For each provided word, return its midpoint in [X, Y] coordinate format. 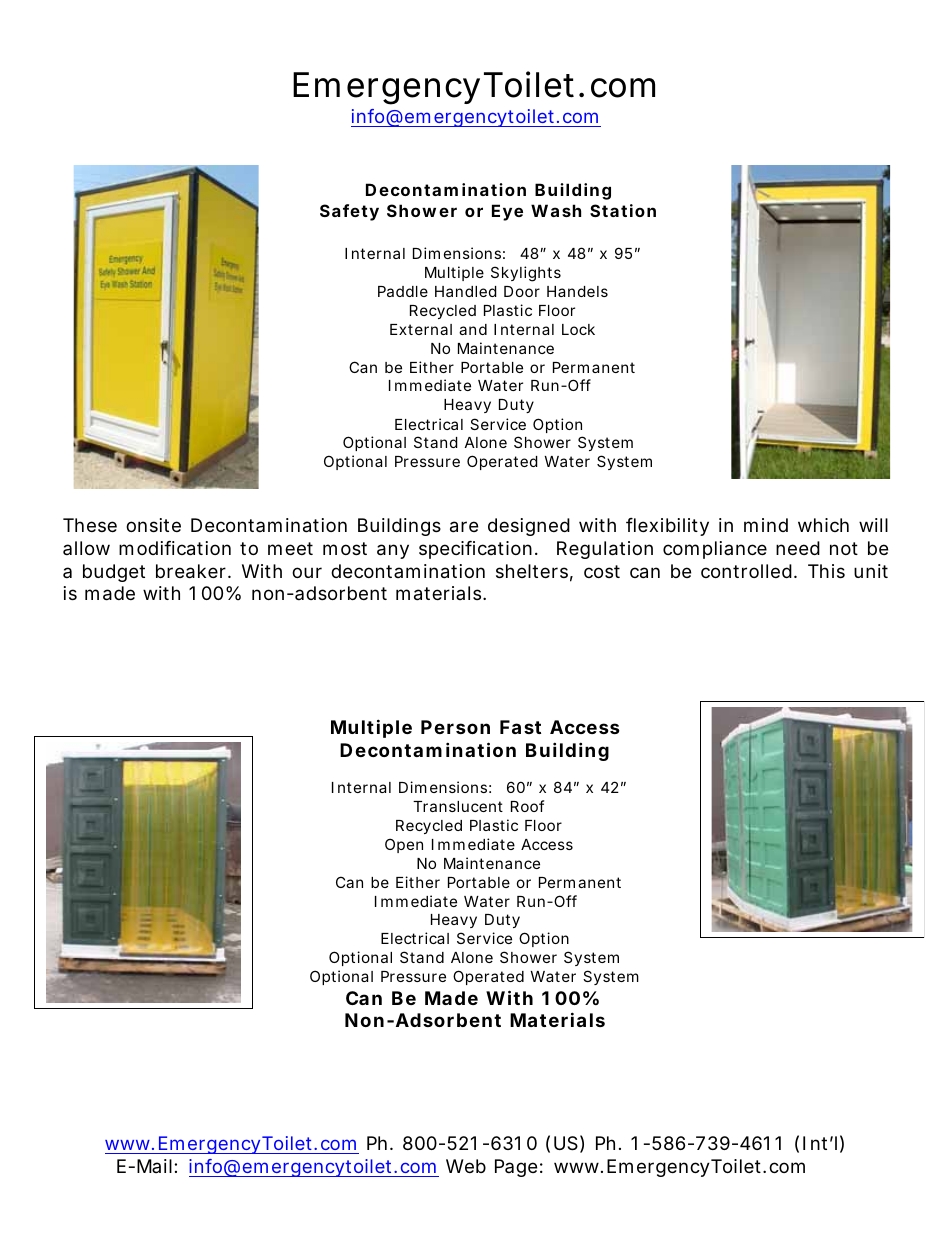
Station [623, 210]
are [464, 527]
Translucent [458, 806]
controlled [746, 571]
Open [404, 845]
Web [466, 1166]
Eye [507, 212]
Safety [349, 212]
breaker [192, 571]
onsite [153, 525]
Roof [527, 806]
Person [455, 727]
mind [766, 525]
